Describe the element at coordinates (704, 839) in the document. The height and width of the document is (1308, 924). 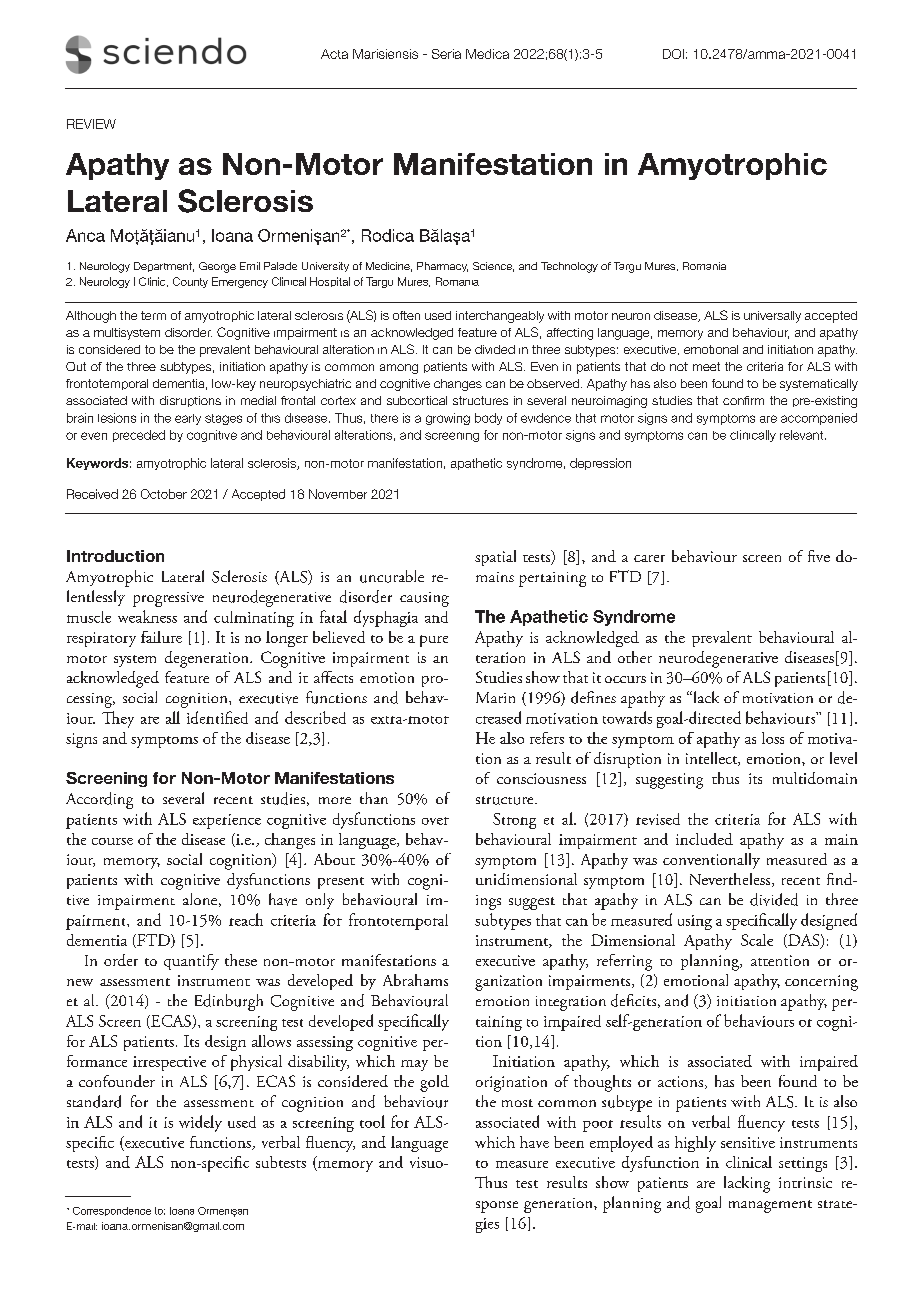
I see `included` at that location.
